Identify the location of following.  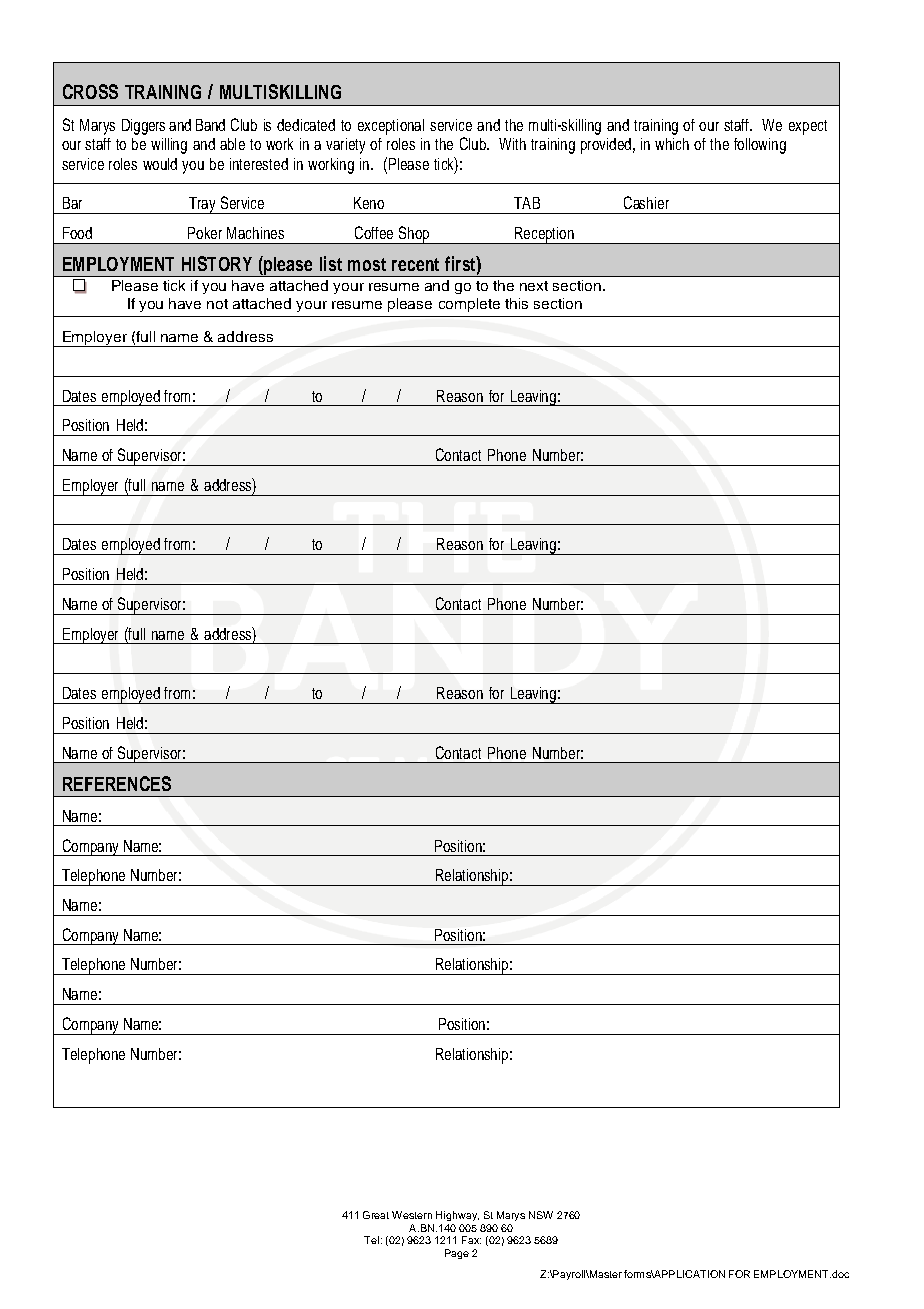
(760, 146).
